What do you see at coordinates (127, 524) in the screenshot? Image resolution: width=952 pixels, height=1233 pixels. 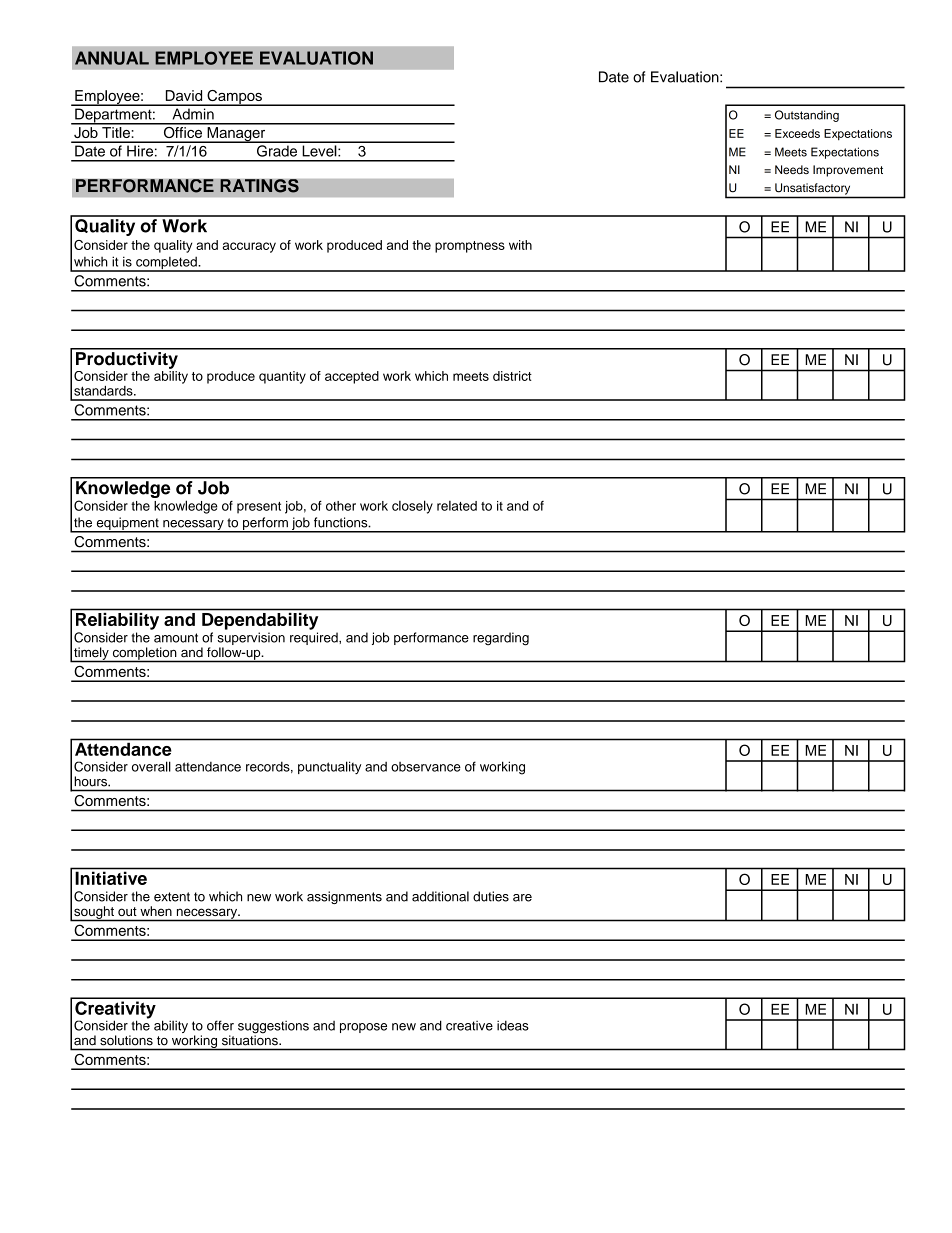 I see `equipment` at bounding box center [127, 524].
